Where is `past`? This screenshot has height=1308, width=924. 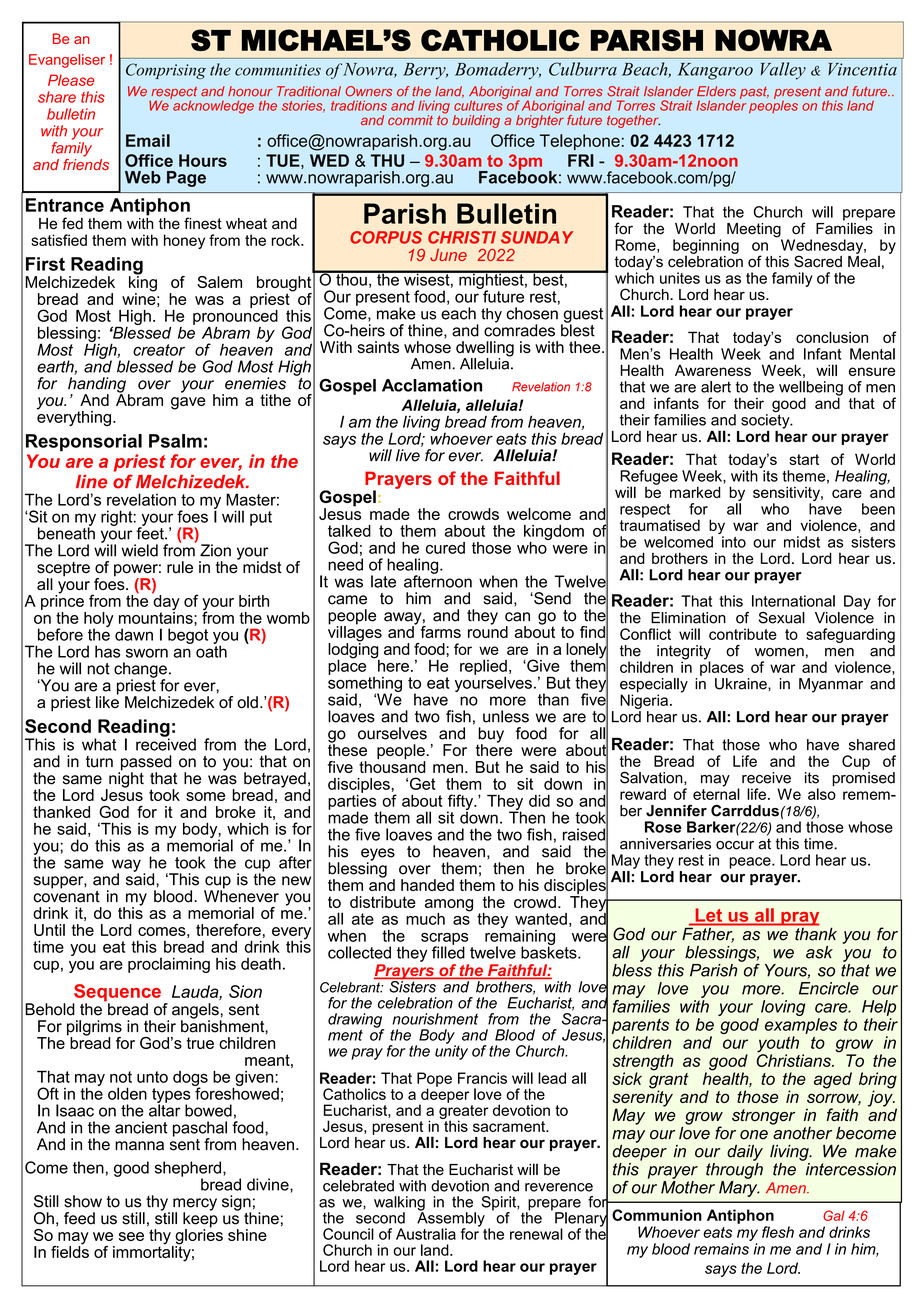
past is located at coordinates (754, 93).
